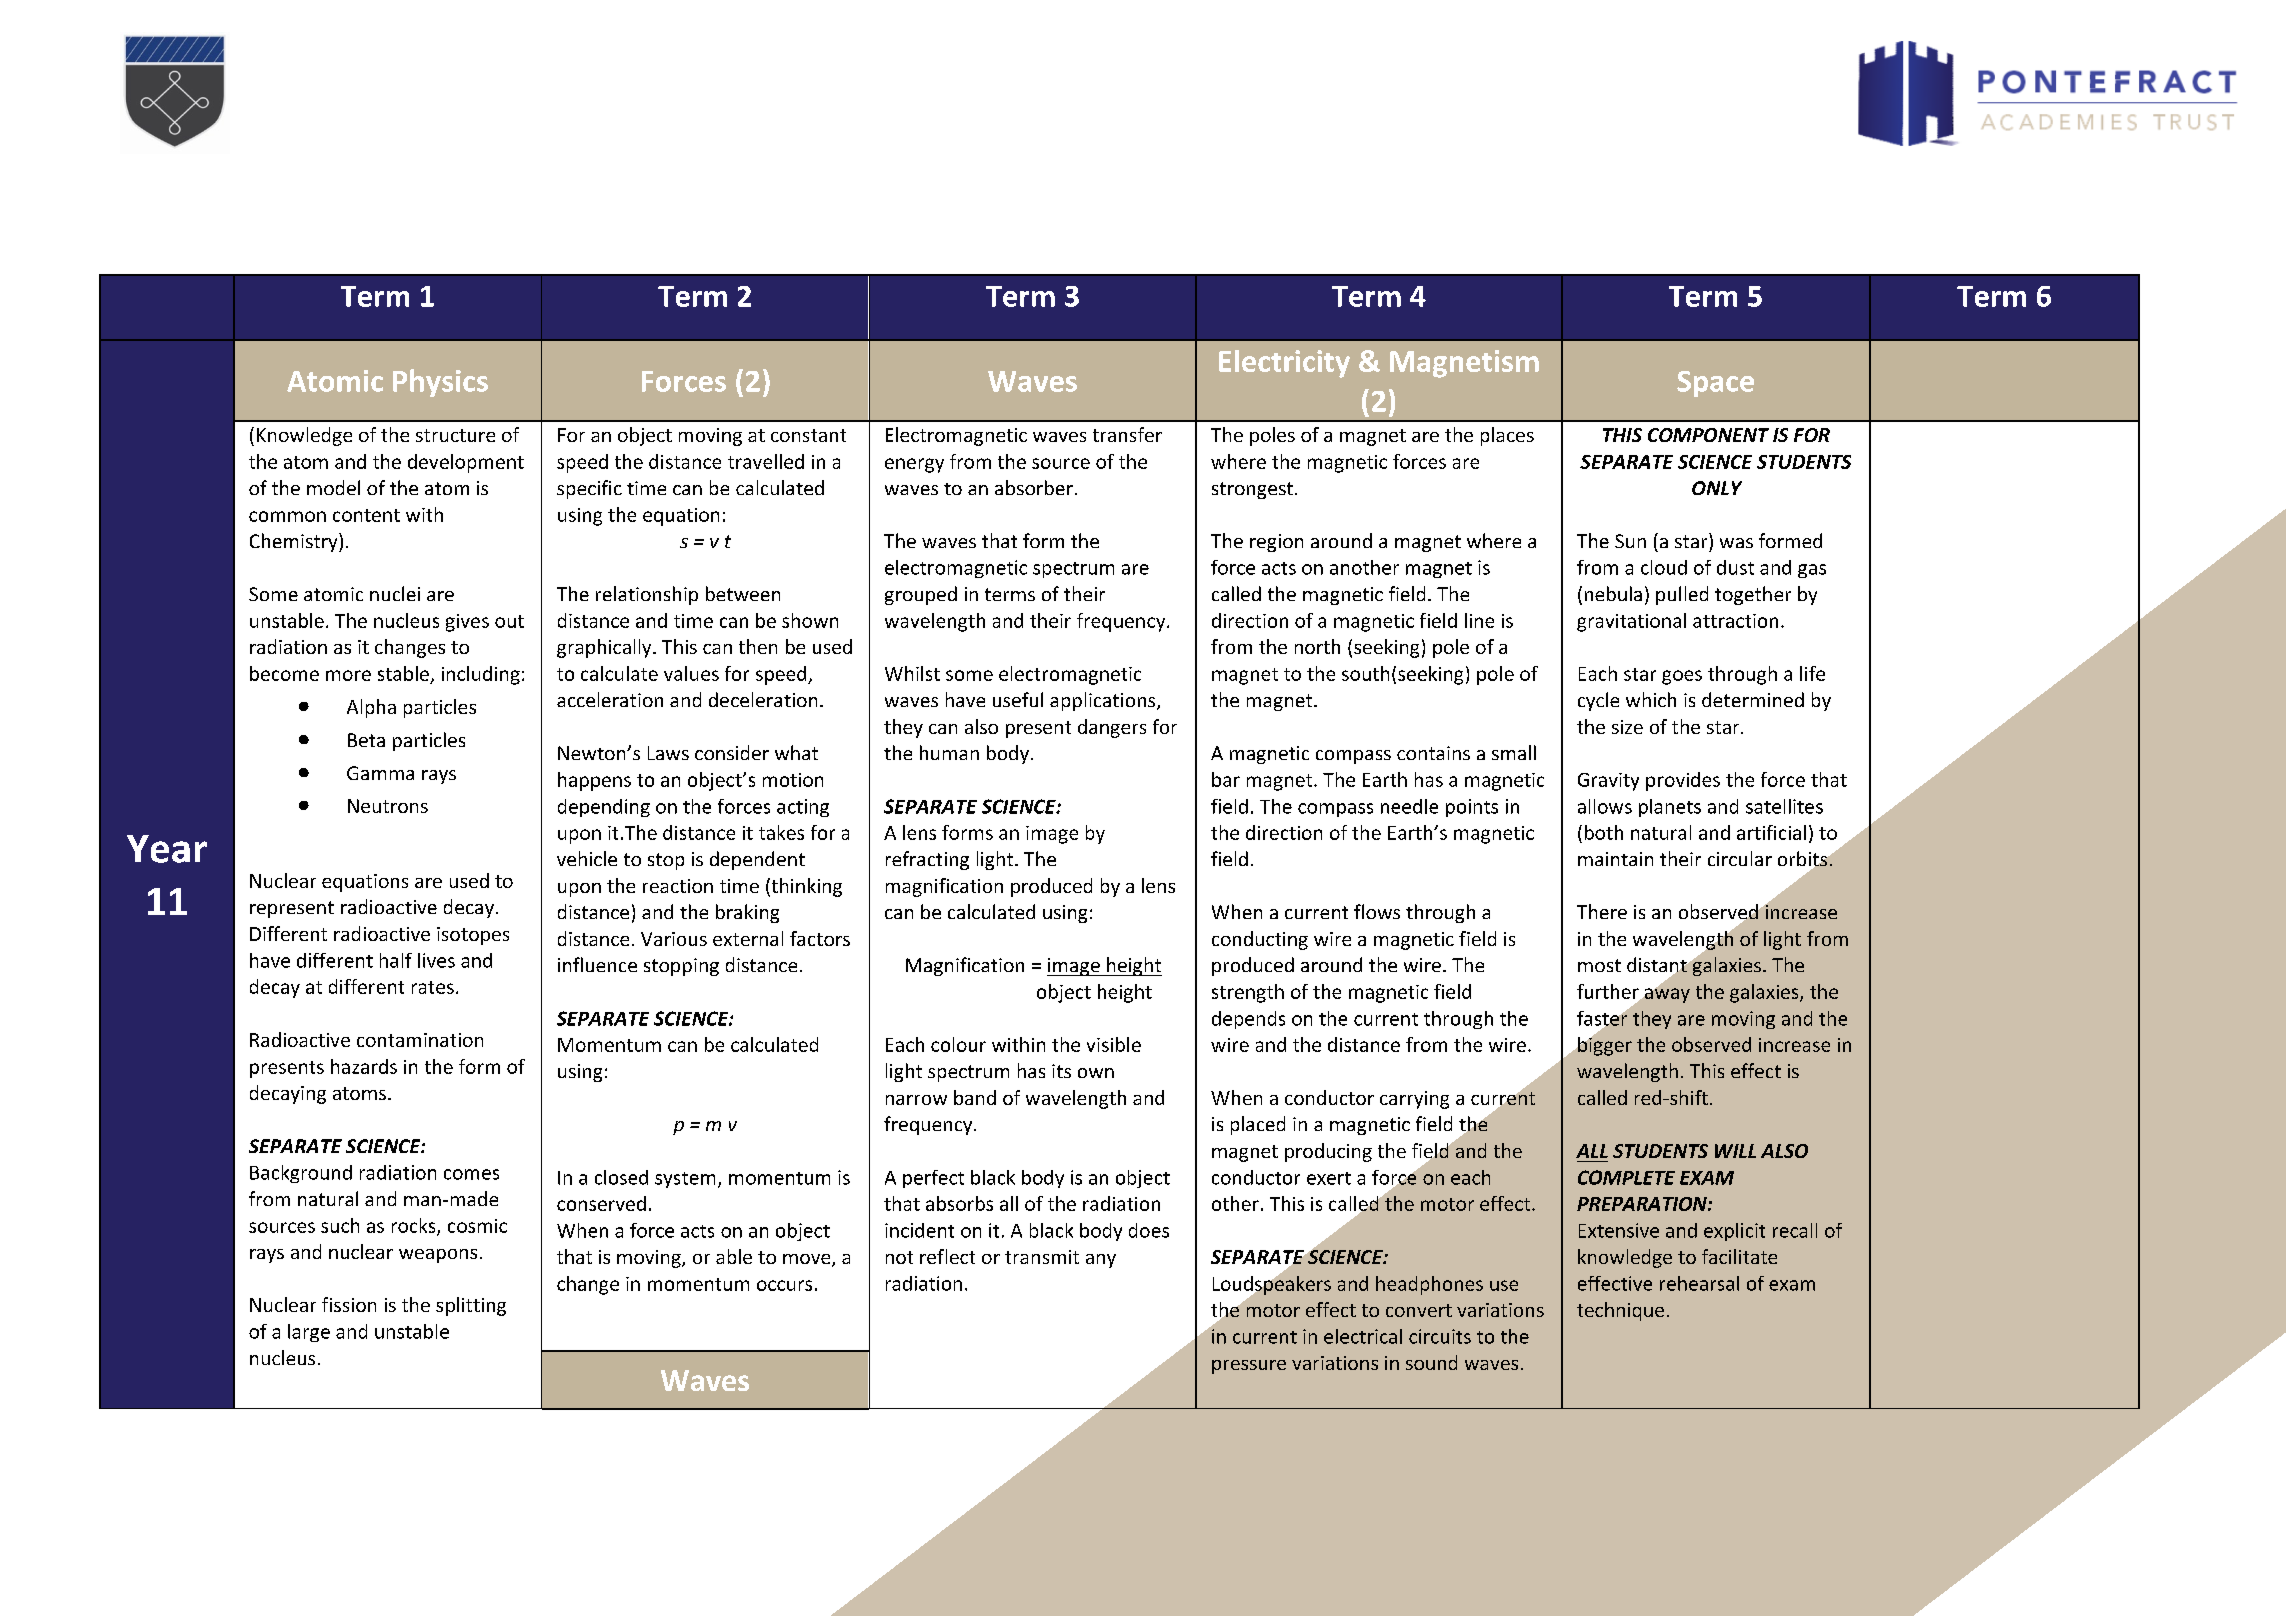 This screenshot has width=2286, height=1616. Describe the element at coordinates (440, 383) in the screenshot. I see `Physics` at that location.
